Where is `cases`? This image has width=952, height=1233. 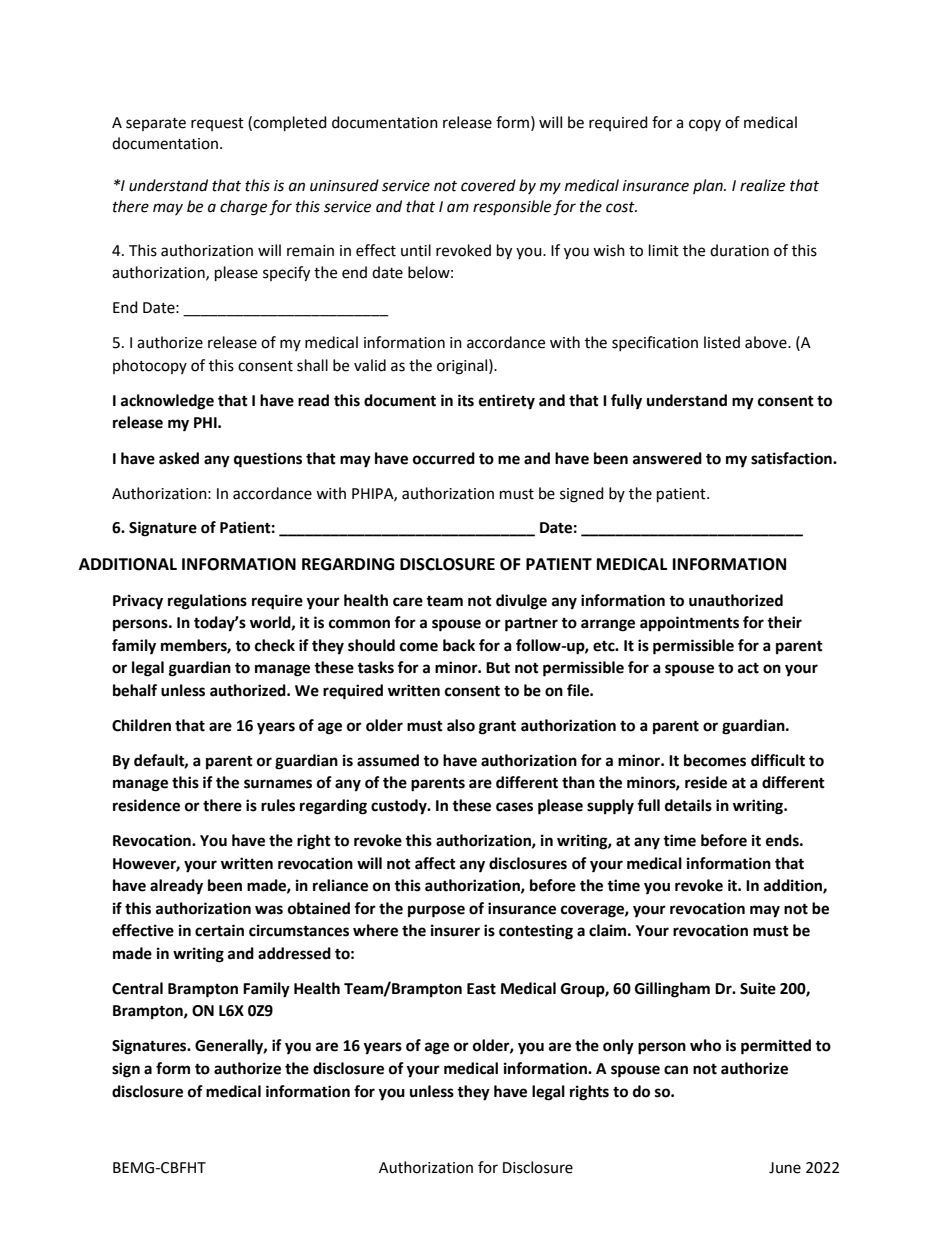
cases is located at coordinates (514, 807).
